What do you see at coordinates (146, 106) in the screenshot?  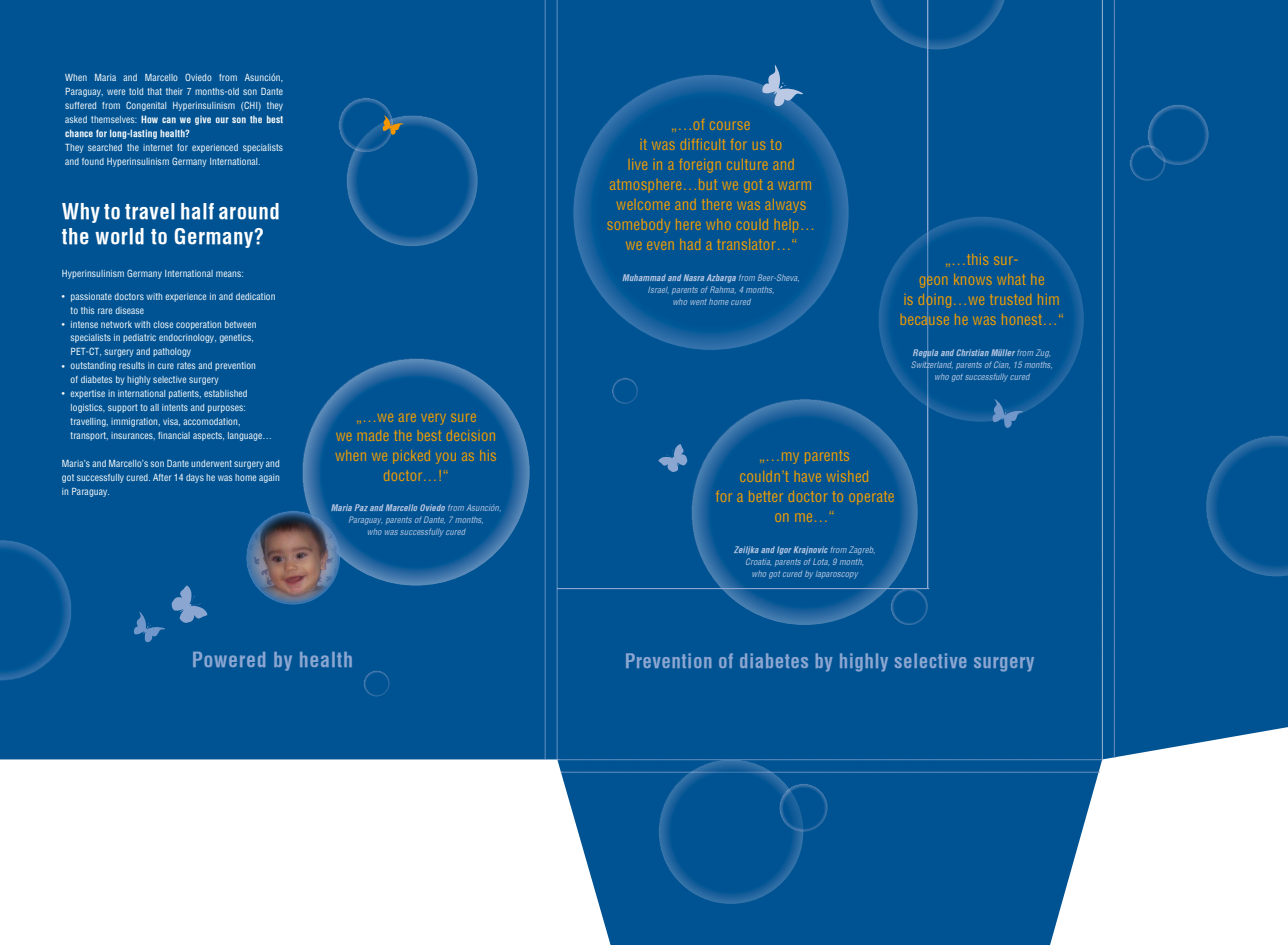 I see `Congenital` at bounding box center [146, 106].
